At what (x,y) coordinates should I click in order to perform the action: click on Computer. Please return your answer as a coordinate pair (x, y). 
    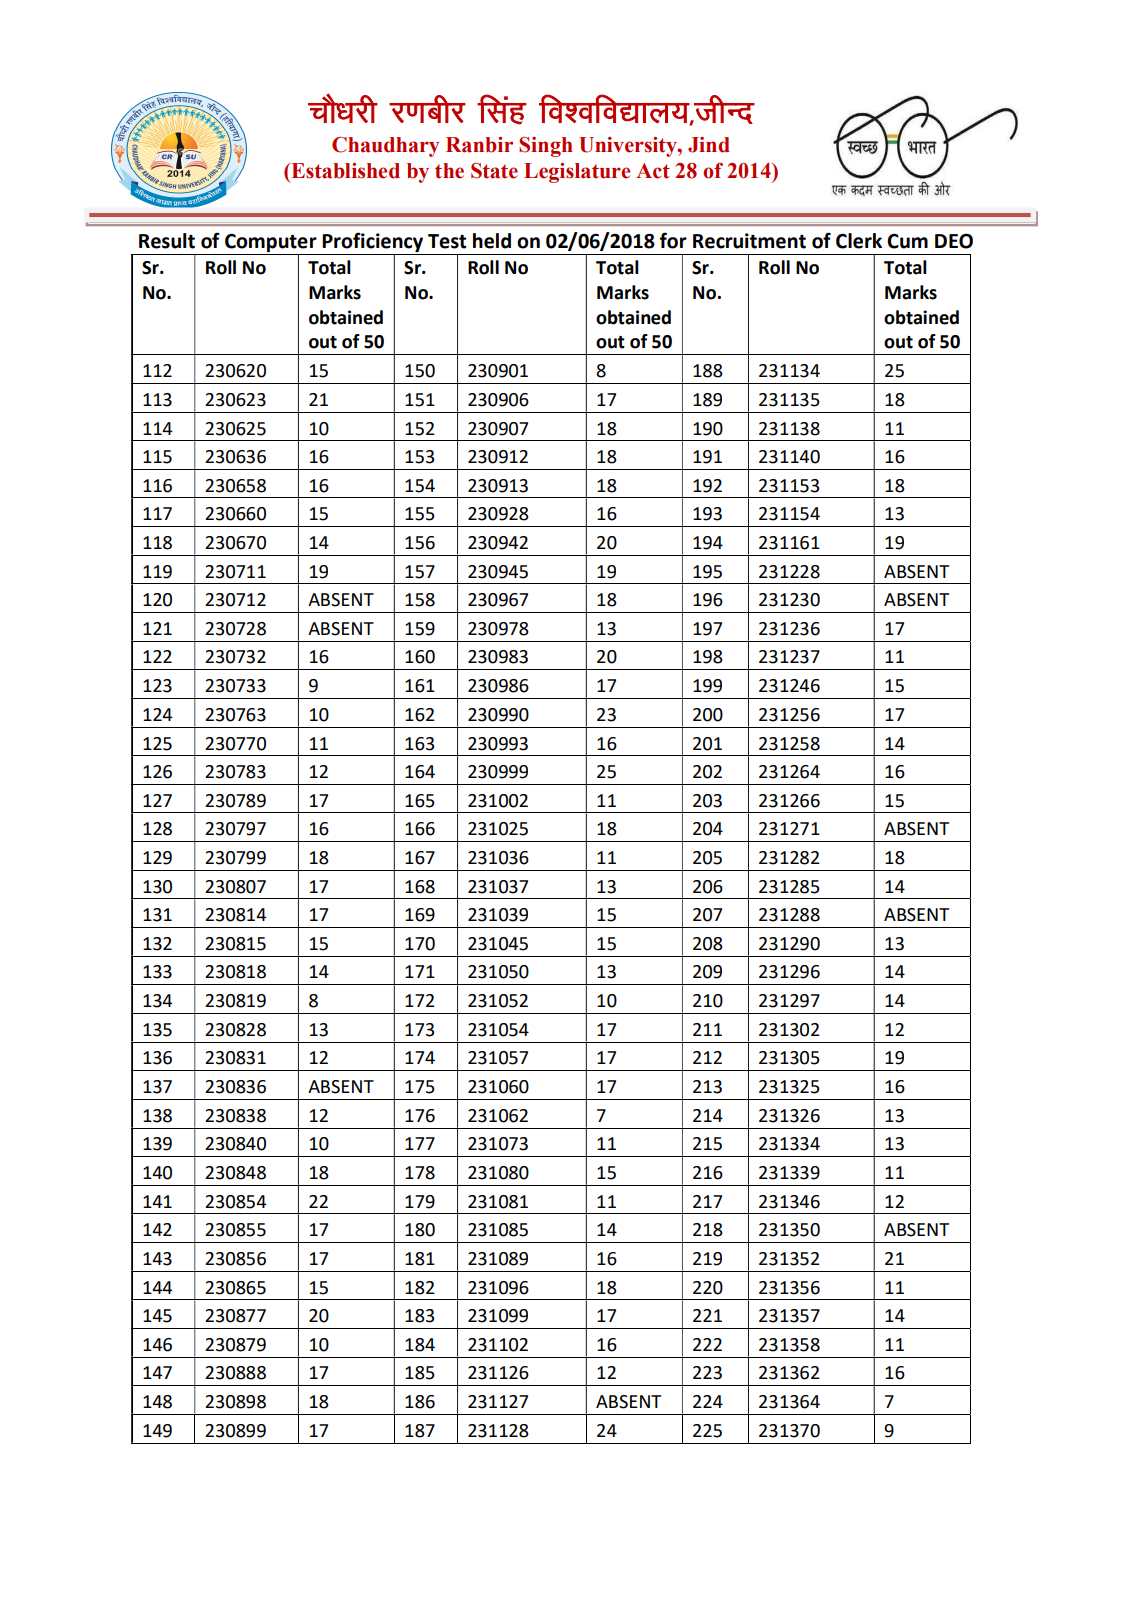
    Looking at the image, I should click on (271, 244).
